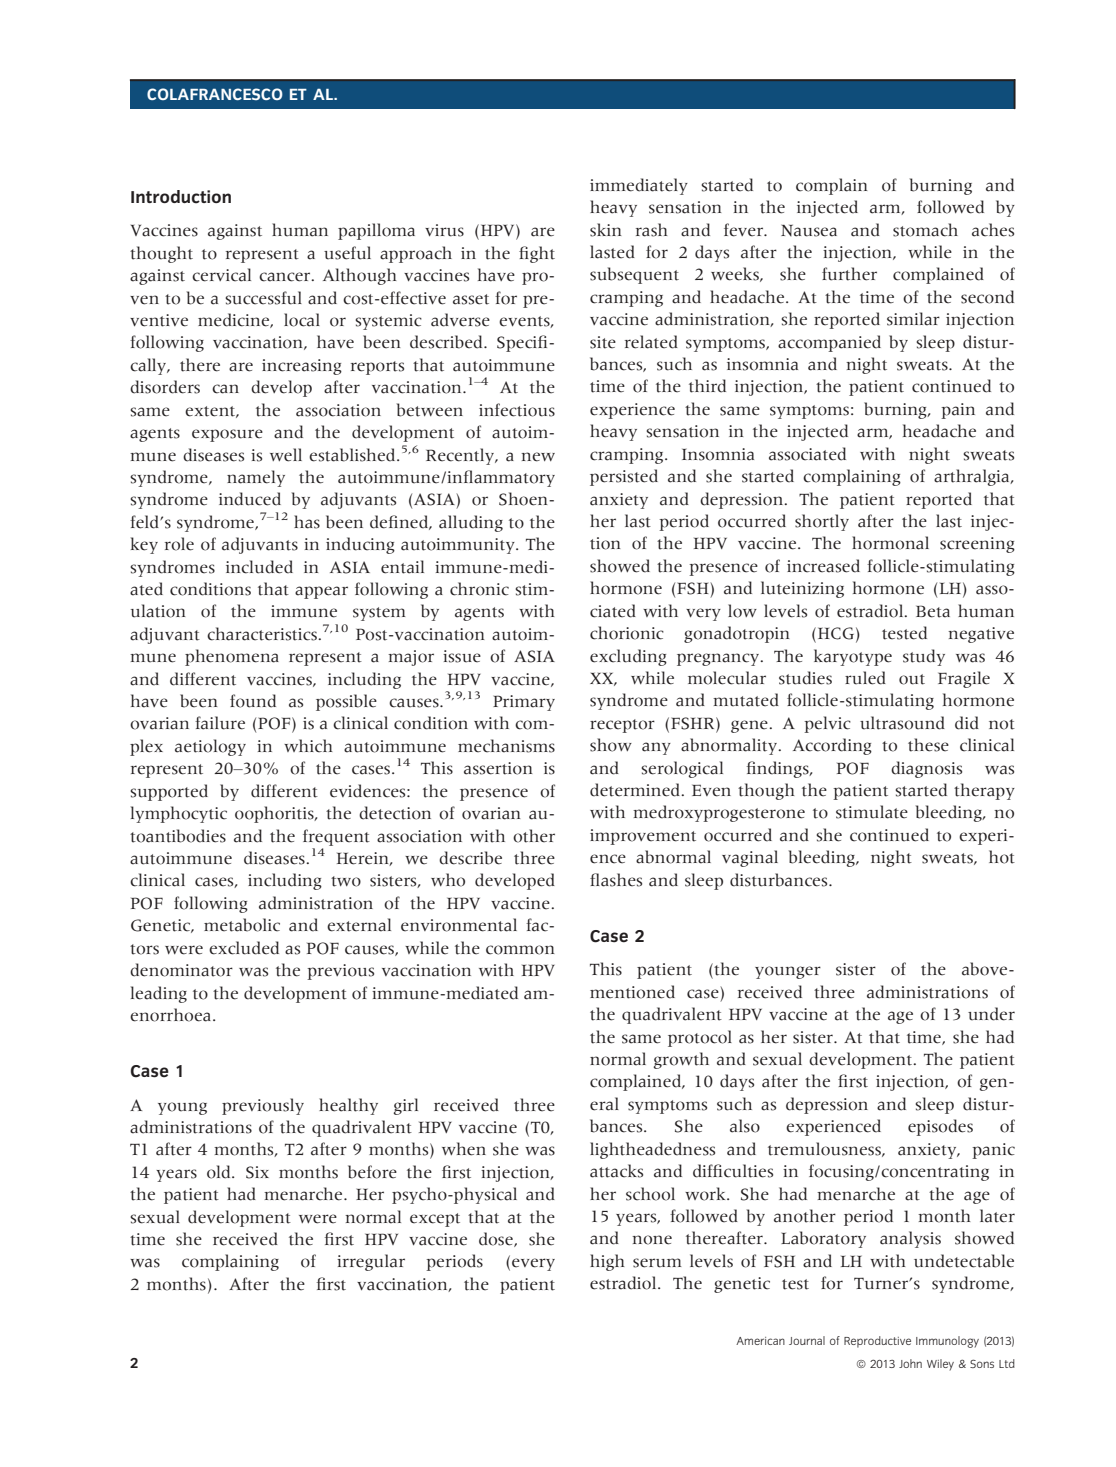 Image resolution: width=1116 pixels, height=1467 pixels. Describe the element at coordinates (933, 611) in the image. I see `Beta` at that location.
